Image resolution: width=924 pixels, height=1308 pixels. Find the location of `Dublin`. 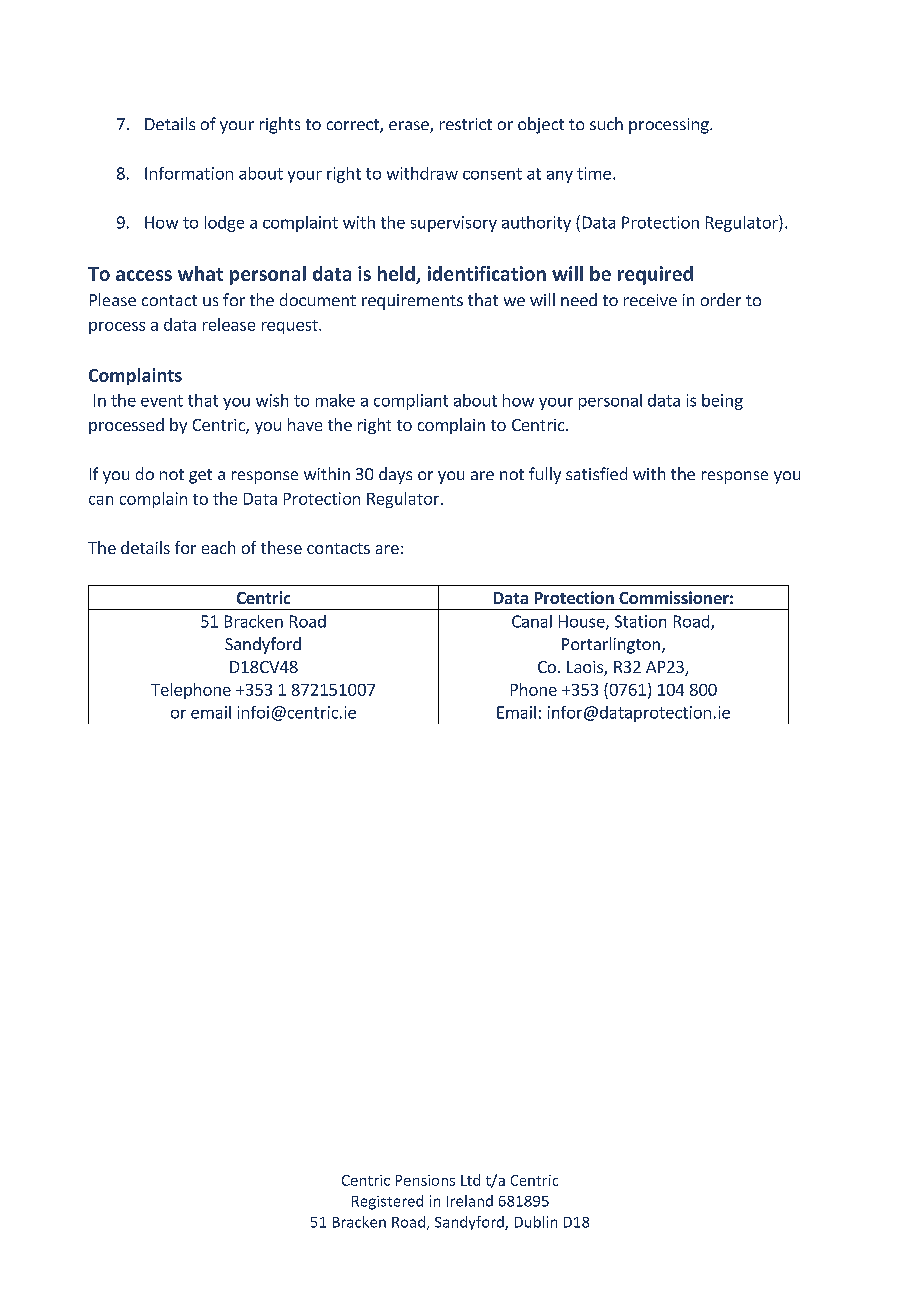

Dublin is located at coordinates (536, 1222).
